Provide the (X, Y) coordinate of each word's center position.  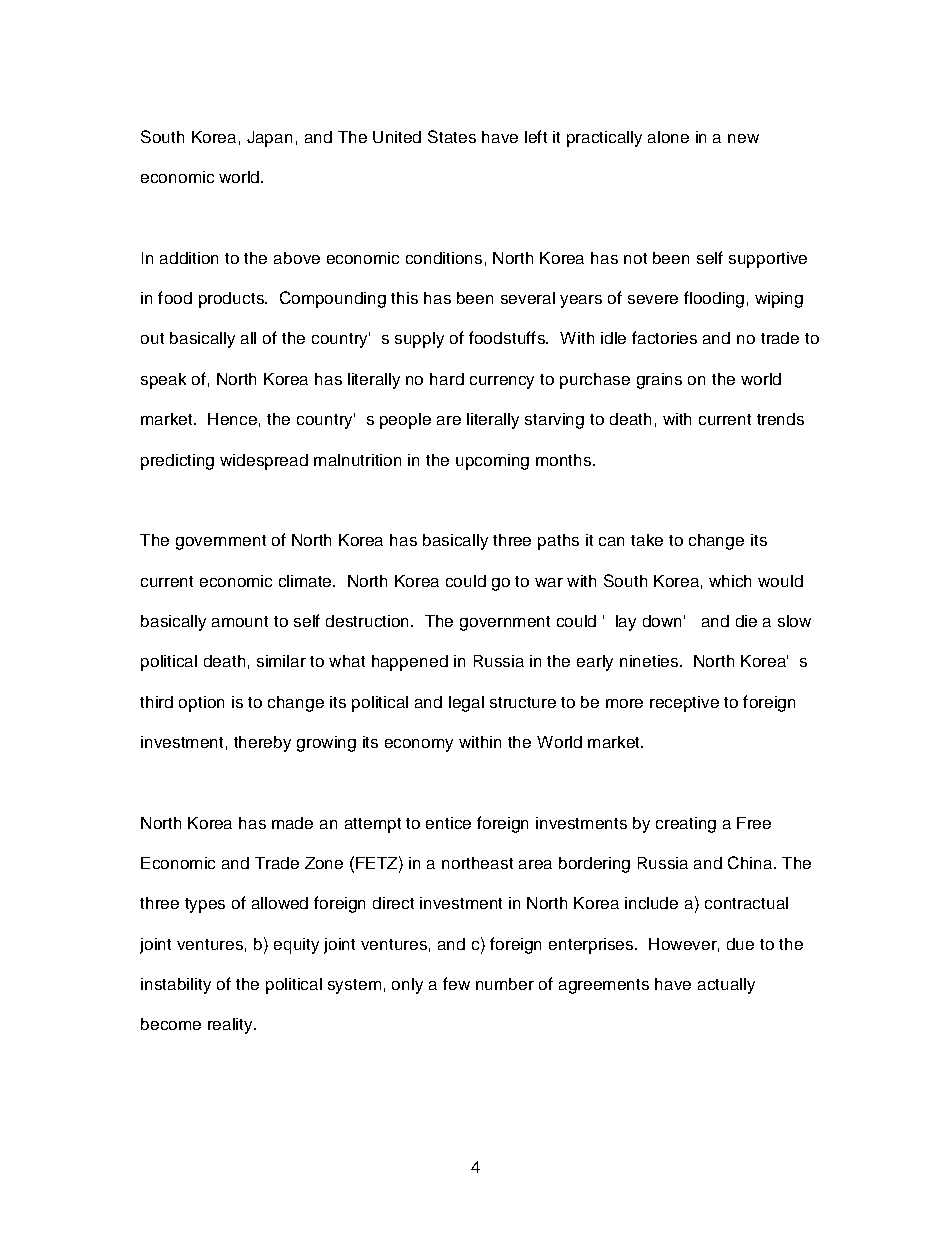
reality (231, 1026)
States (452, 136)
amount (240, 621)
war (549, 582)
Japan (269, 139)
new (743, 138)
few (456, 983)
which (730, 581)
